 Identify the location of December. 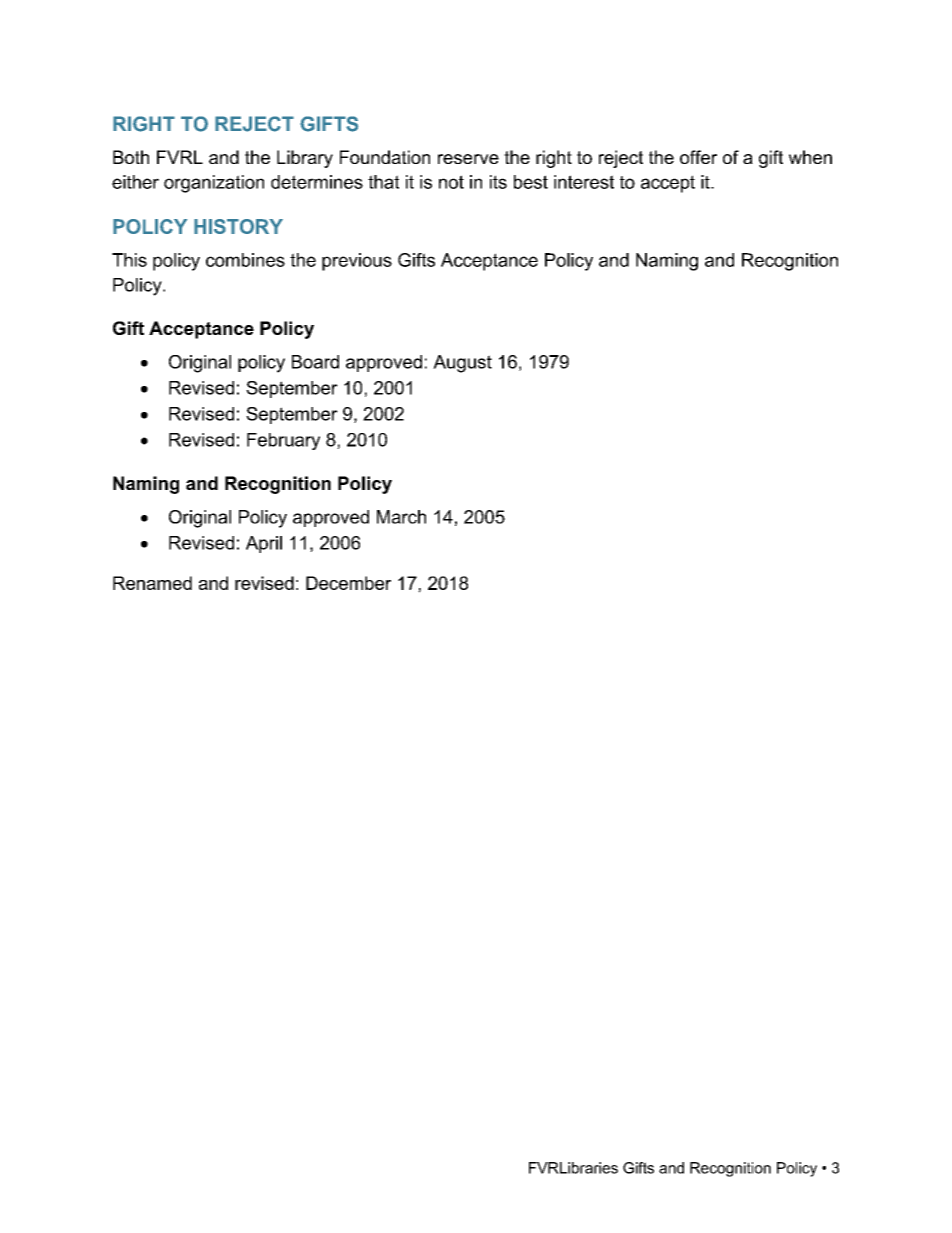
(348, 583).
